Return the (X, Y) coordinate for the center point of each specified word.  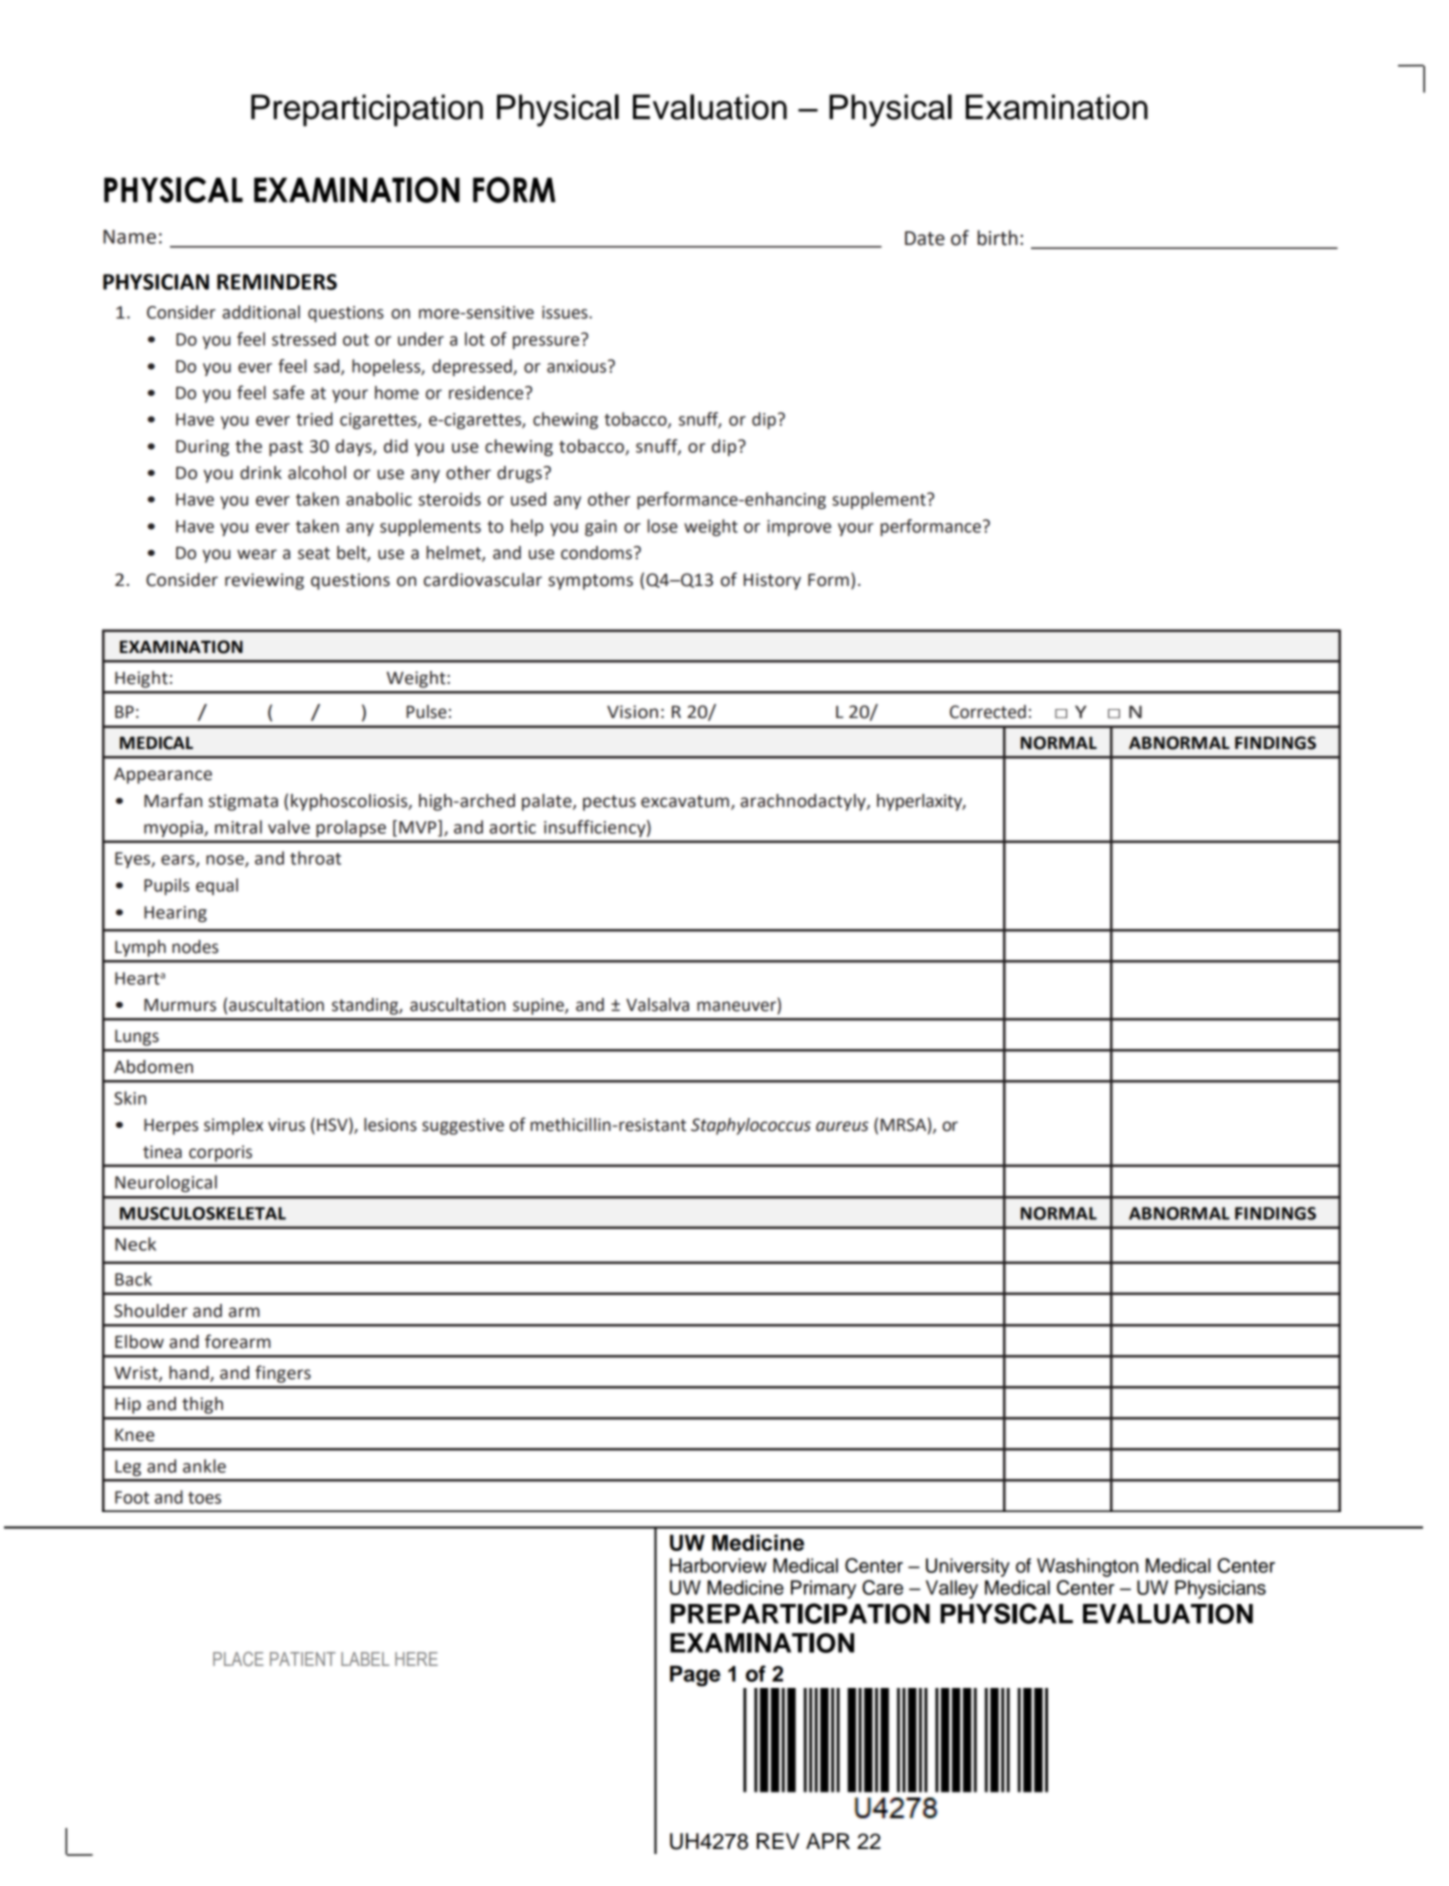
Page (695, 1676)
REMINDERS (277, 282)
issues (566, 312)
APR (828, 1841)
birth (997, 238)
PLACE (238, 1659)
